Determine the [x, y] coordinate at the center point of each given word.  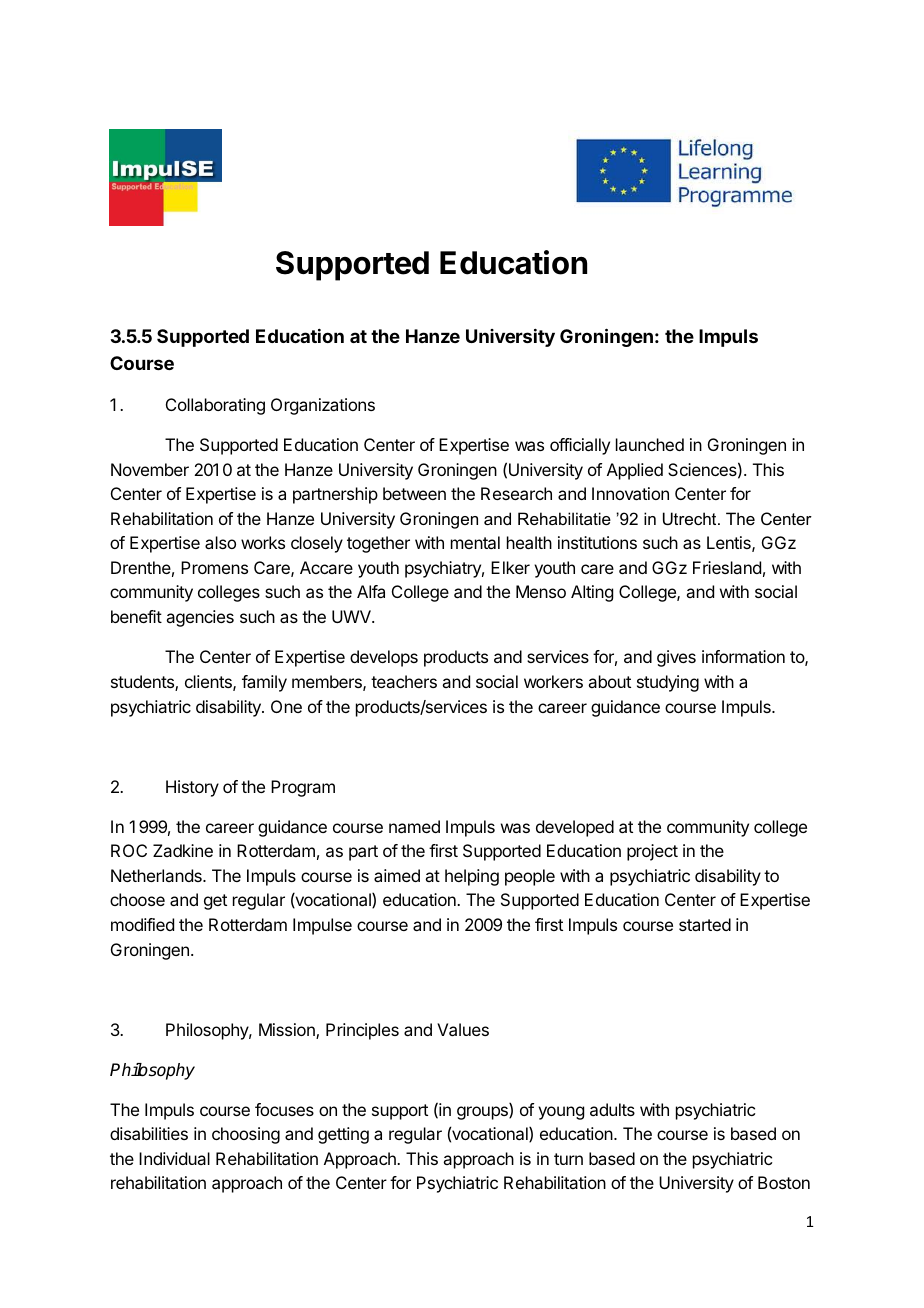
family [264, 683]
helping [472, 877]
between [414, 493]
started [705, 924]
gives [676, 658]
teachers [404, 681]
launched [650, 444]
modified [142, 924]
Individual [174, 1158]
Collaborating [215, 406]
